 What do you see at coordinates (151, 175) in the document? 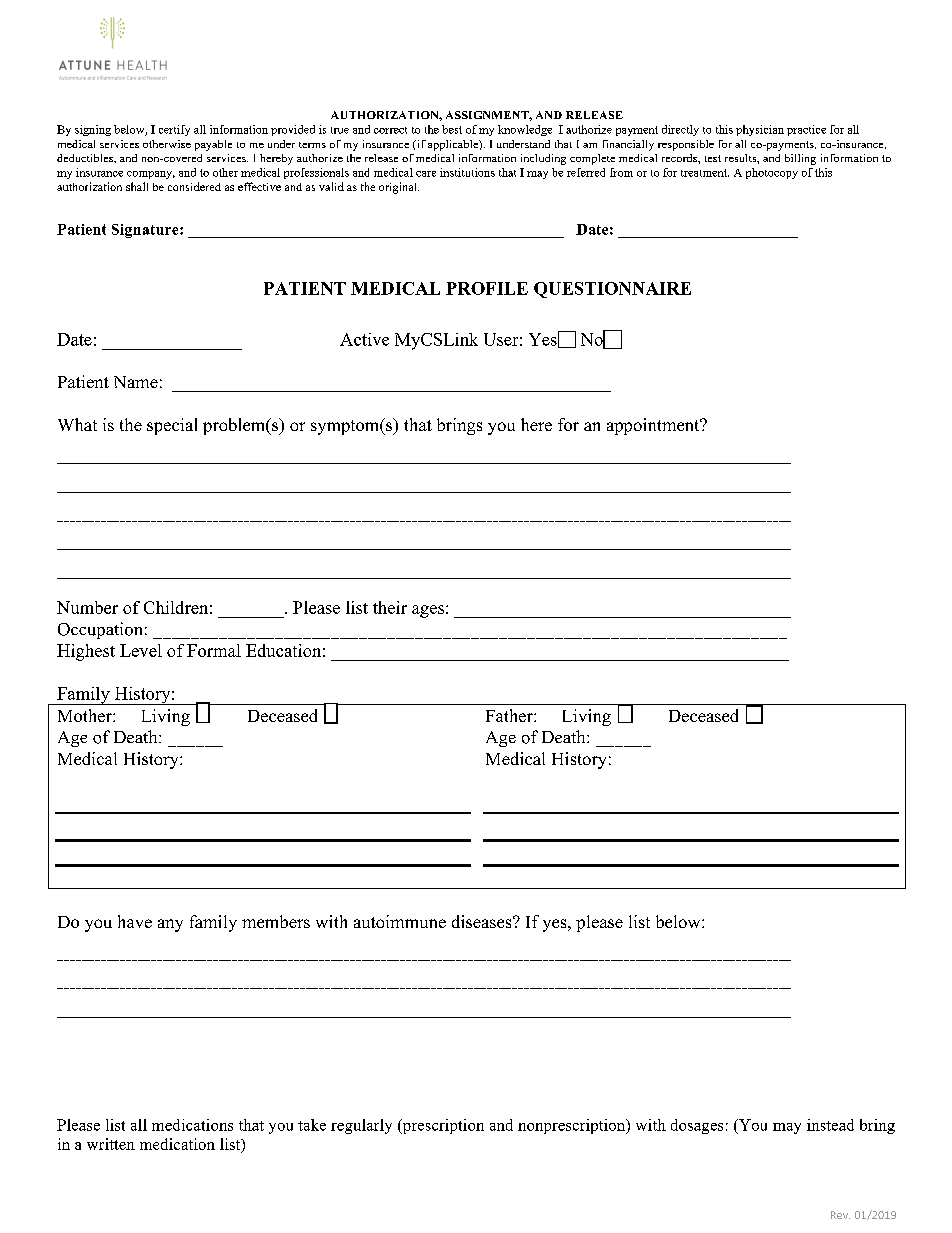
I see `company` at bounding box center [151, 175].
